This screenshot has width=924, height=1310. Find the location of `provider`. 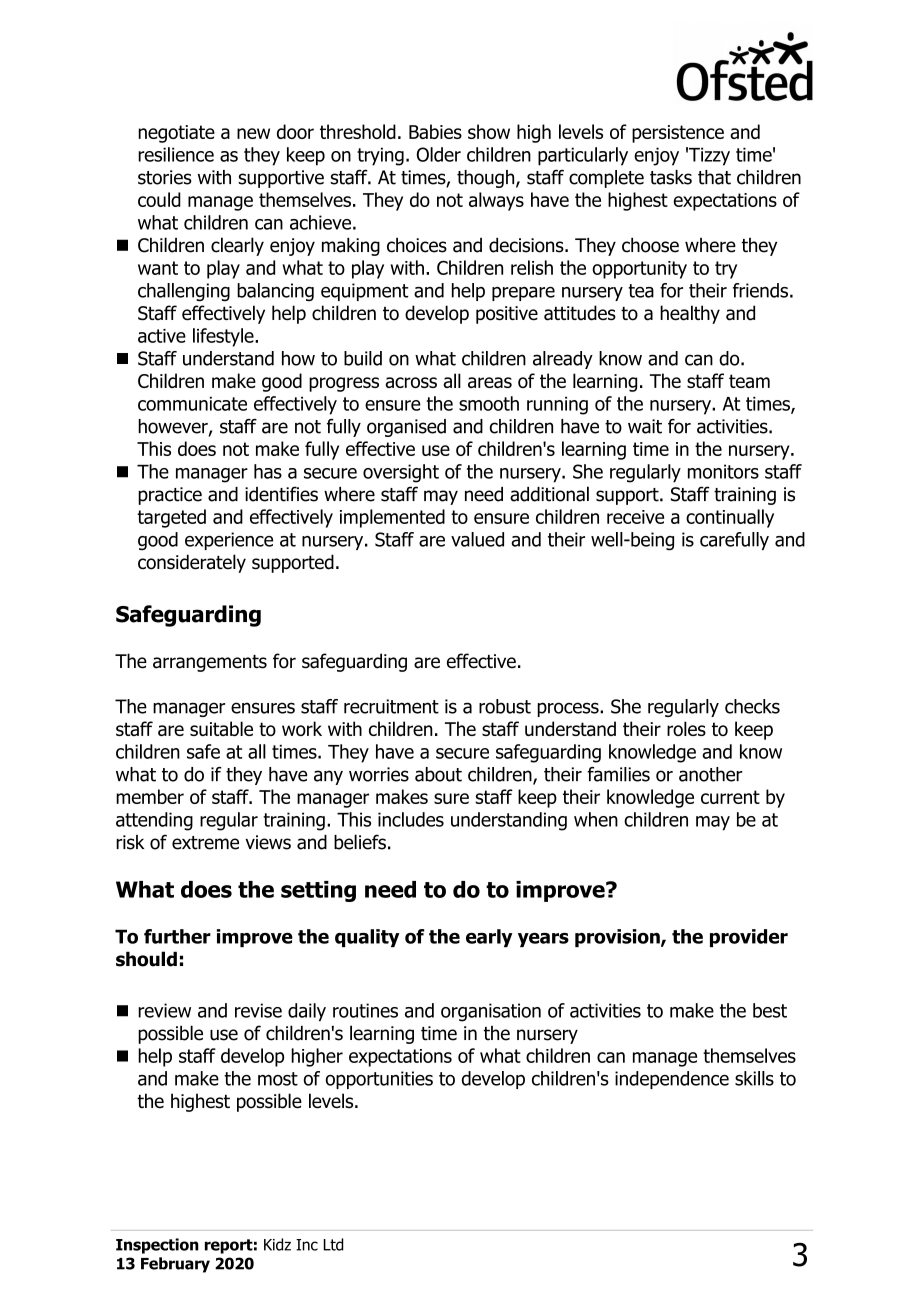

provider is located at coordinates (749, 938).
